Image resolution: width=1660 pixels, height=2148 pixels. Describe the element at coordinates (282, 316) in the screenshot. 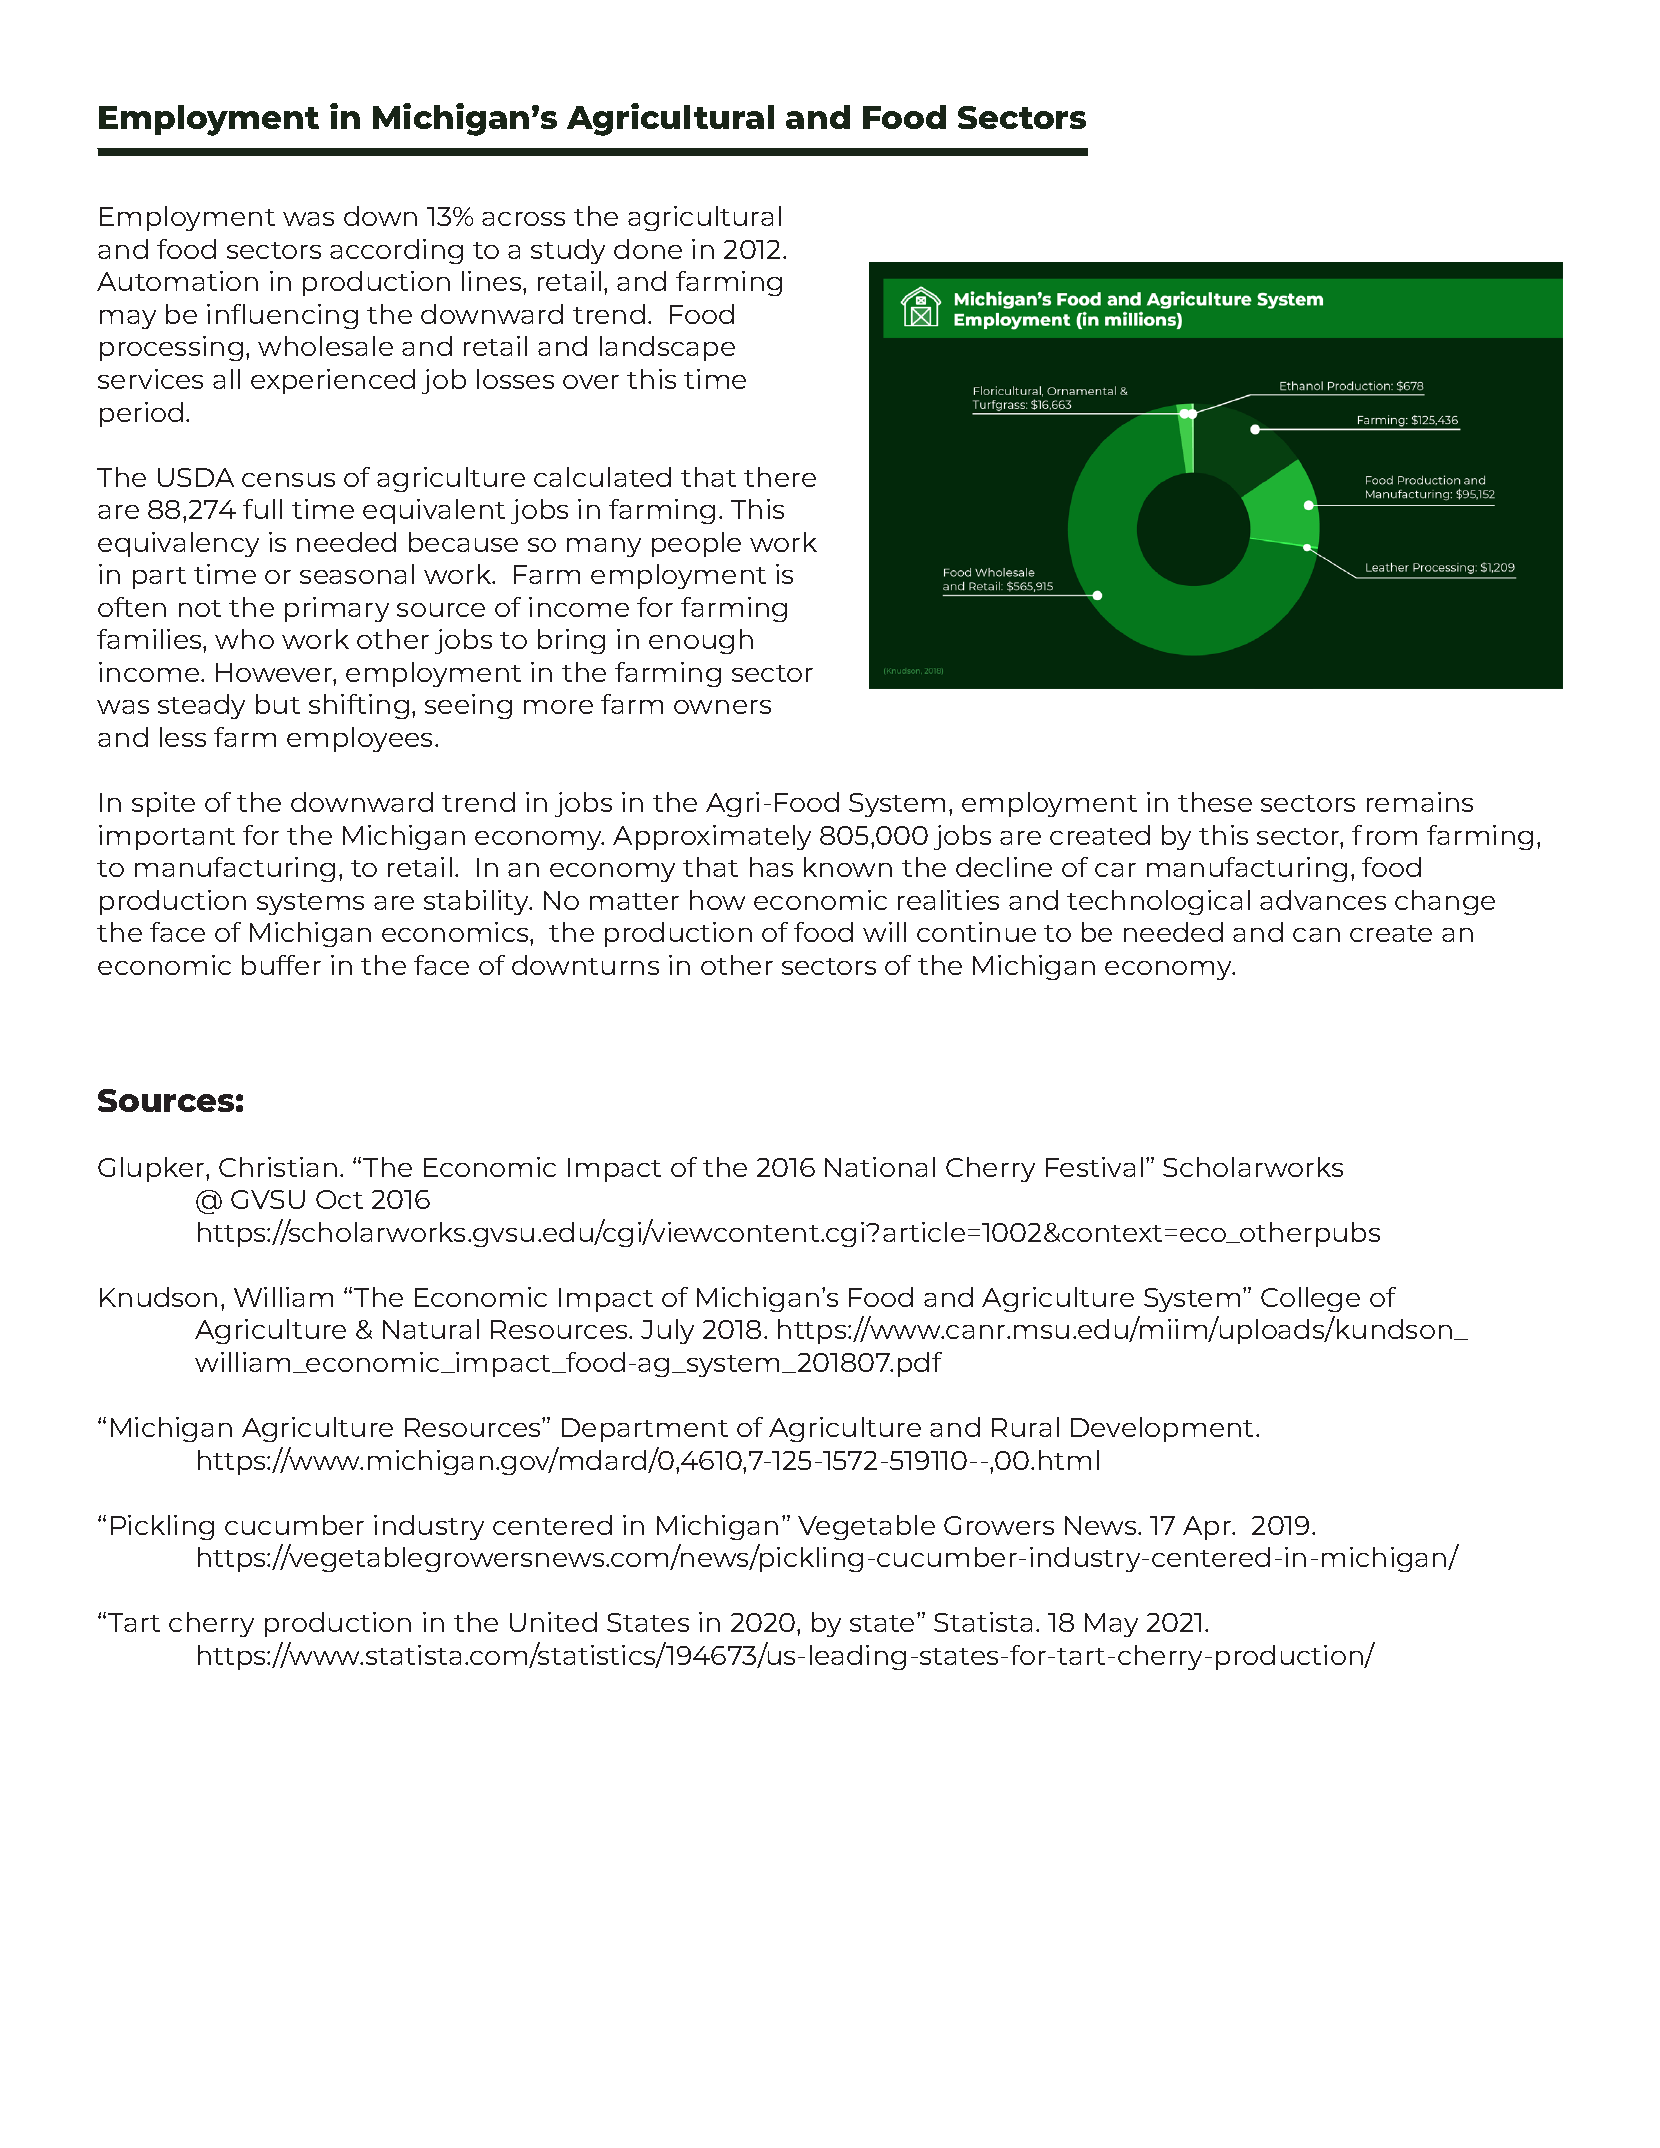

I see `influencing` at that location.
